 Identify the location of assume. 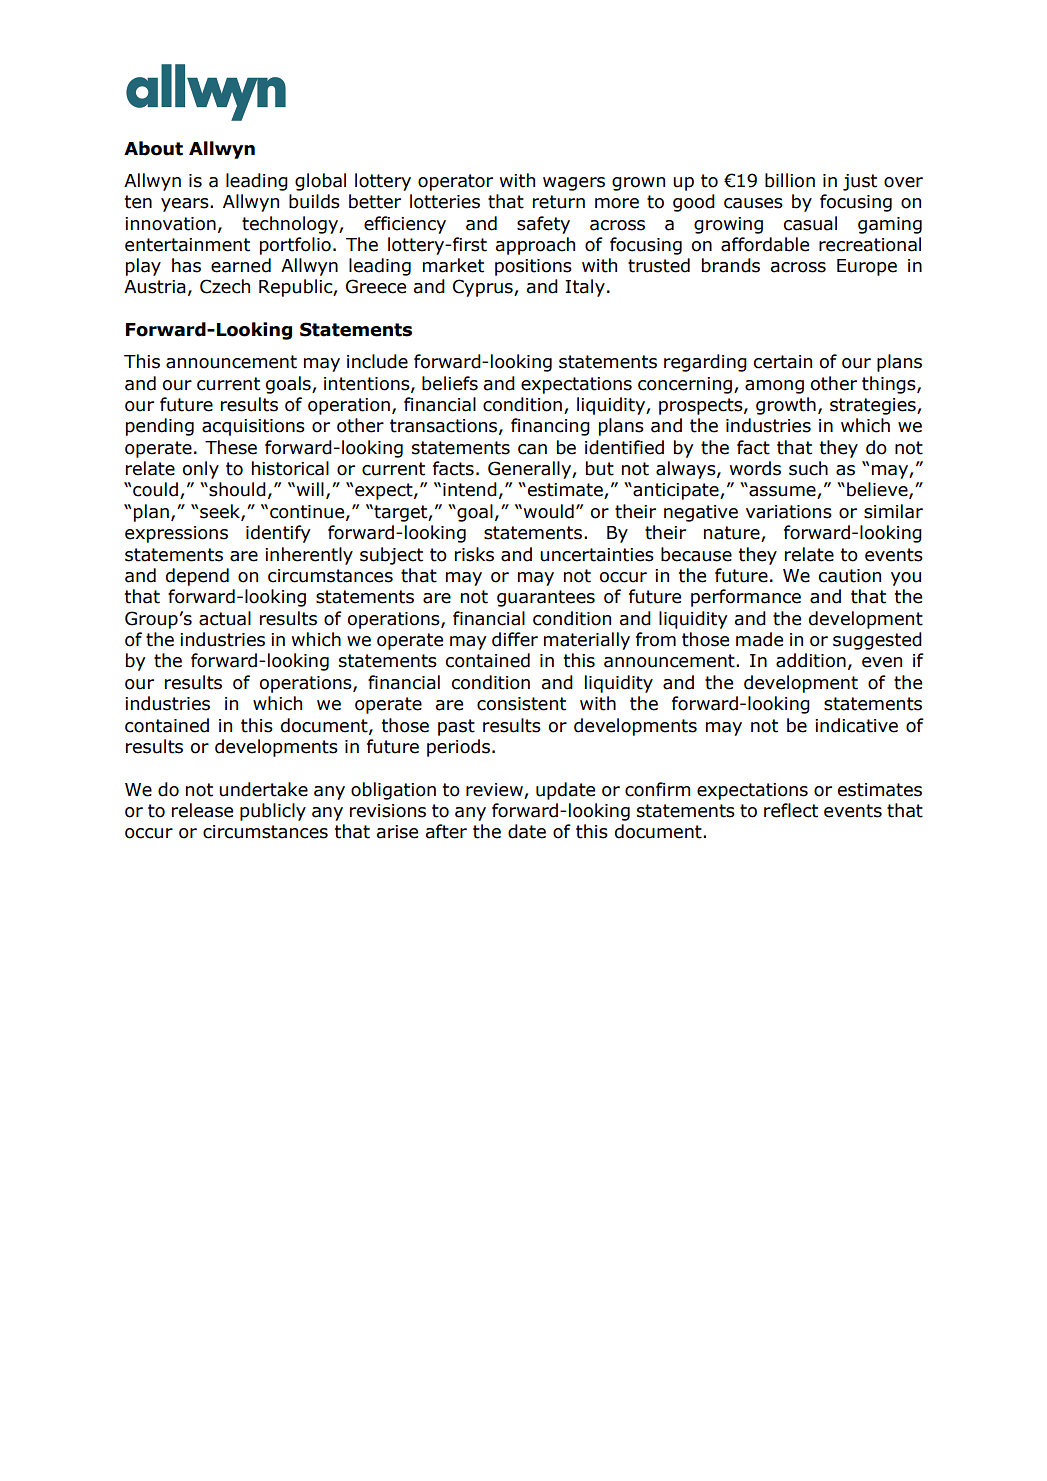
(782, 492).
